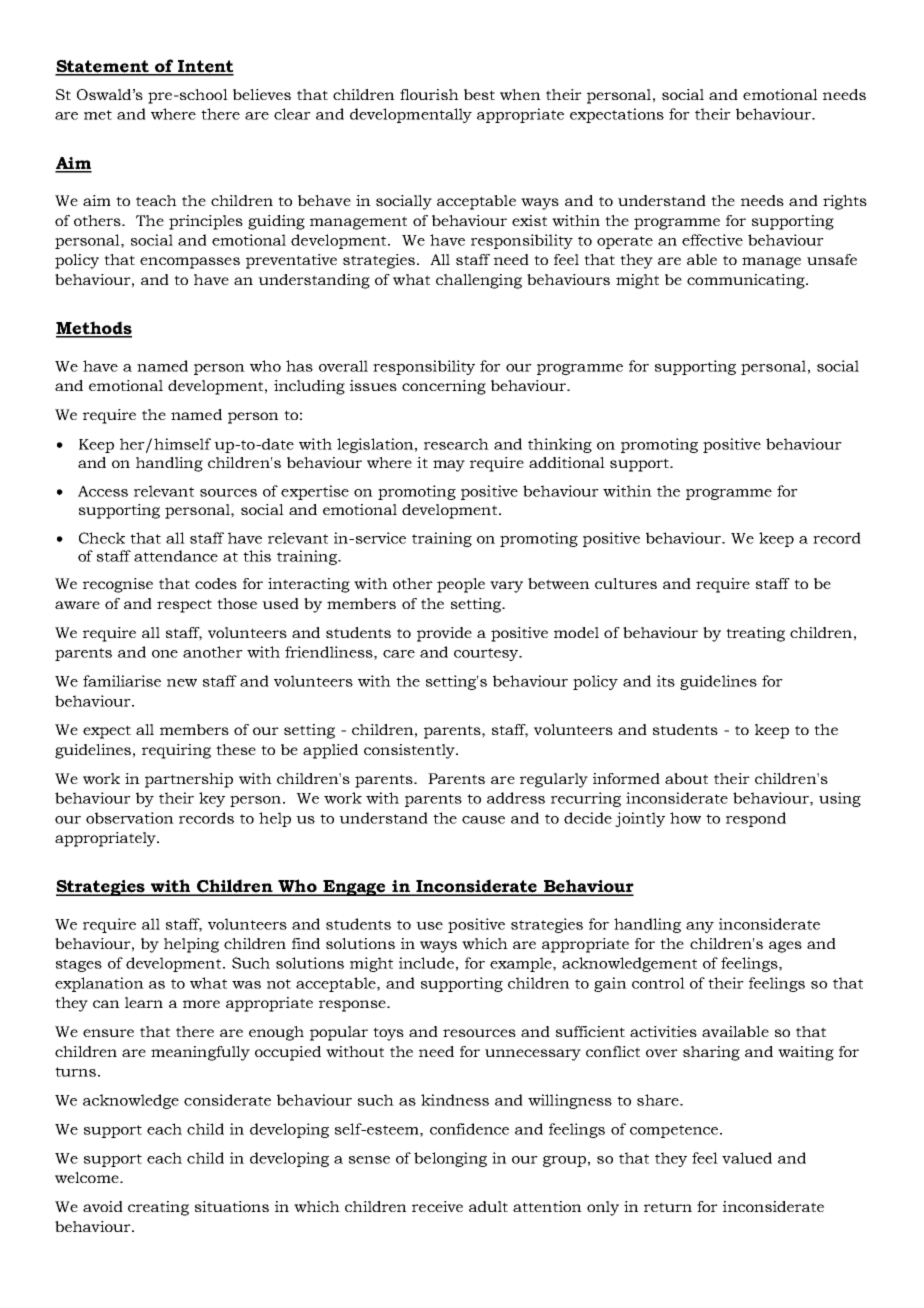 The height and width of the screenshot is (1308, 924). What do you see at coordinates (747, 1158) in the screenshot?
I see `valued` at bounding box center [747, 1158].
